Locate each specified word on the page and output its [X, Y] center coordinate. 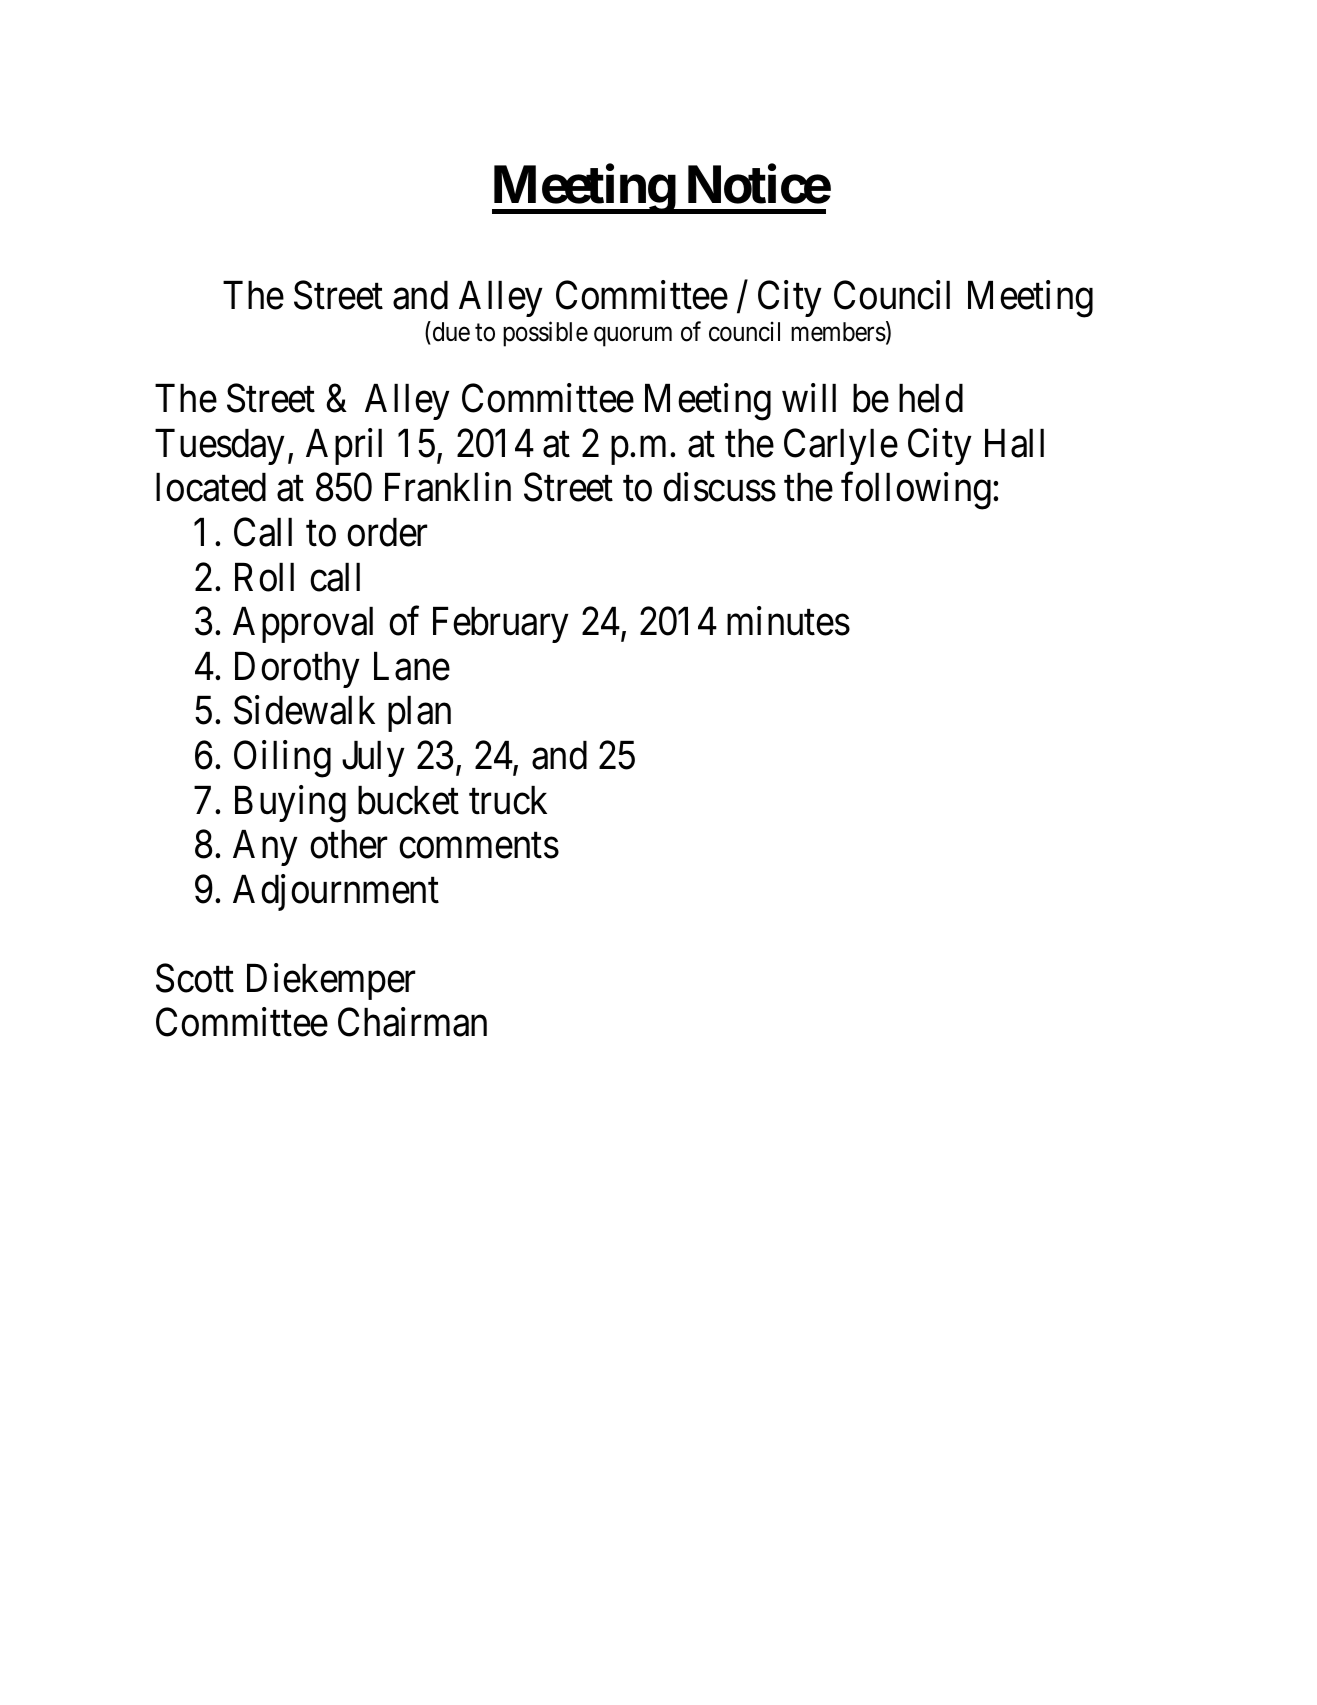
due [450, 331]
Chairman [412, 1022]
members [838, 332]
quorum [633, 337]
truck [508, 800]
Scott [195, 978]
